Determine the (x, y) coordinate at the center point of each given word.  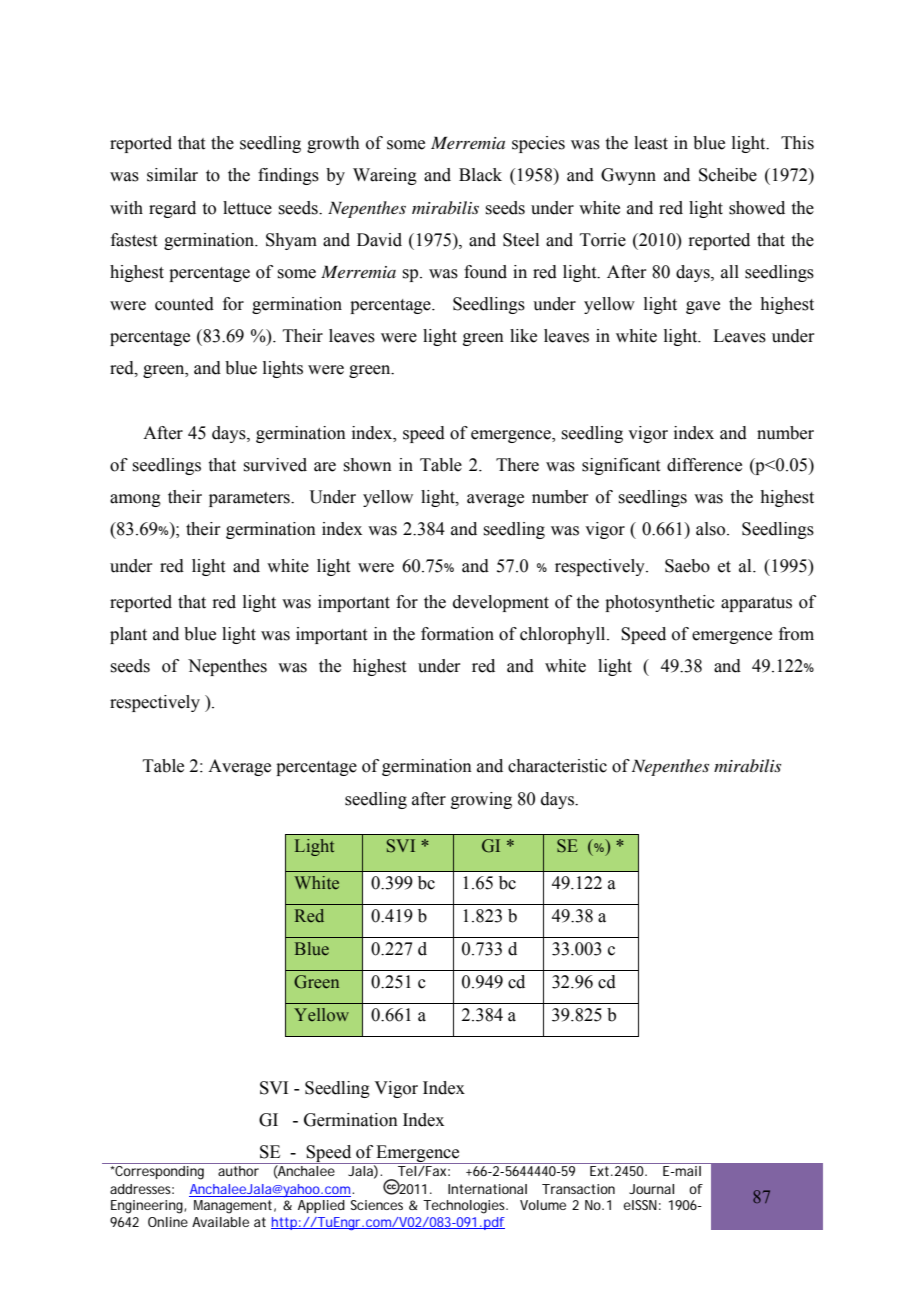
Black (480, 175)
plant (128, 635)
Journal (651, 1189)
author (238, 1169)
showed (757, 208)
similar (172, 175)
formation (457, 634)
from (796, 634)
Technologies (465, 1207)
